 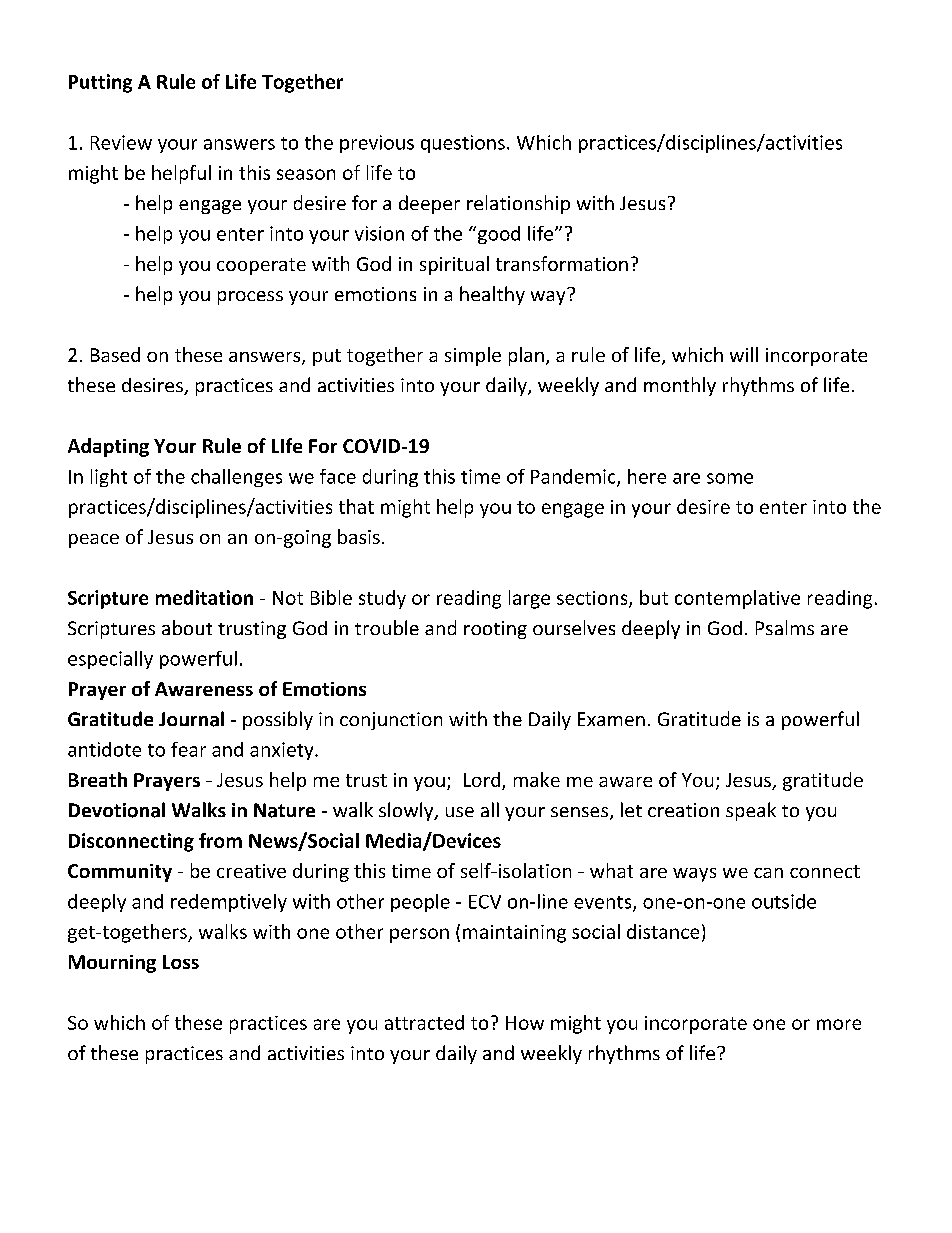 What do you see at coordinates (463, 144) in the document?
I see `questions` at bounding box center [463, 144].
